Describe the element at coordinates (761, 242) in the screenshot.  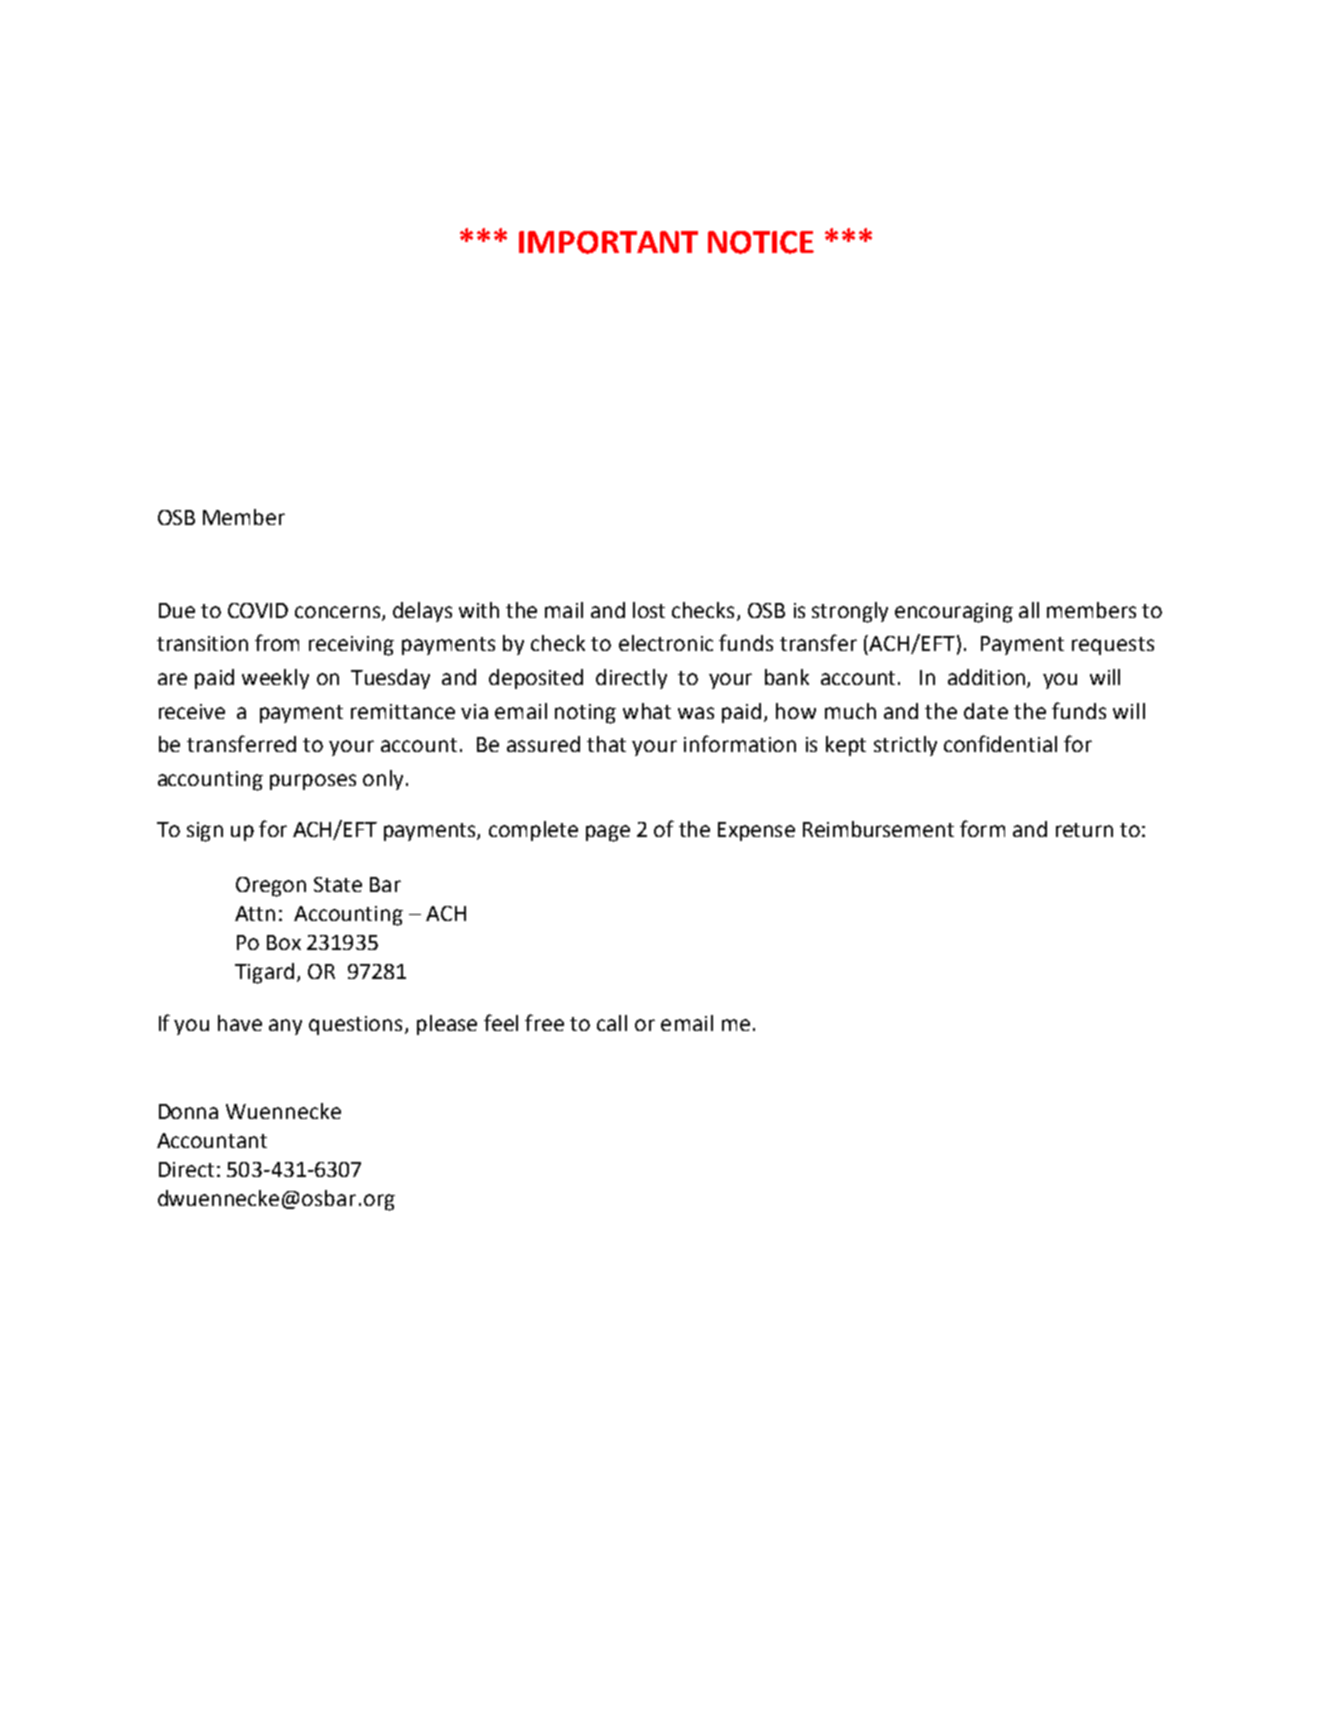
I see `NOTICE` at that location.
